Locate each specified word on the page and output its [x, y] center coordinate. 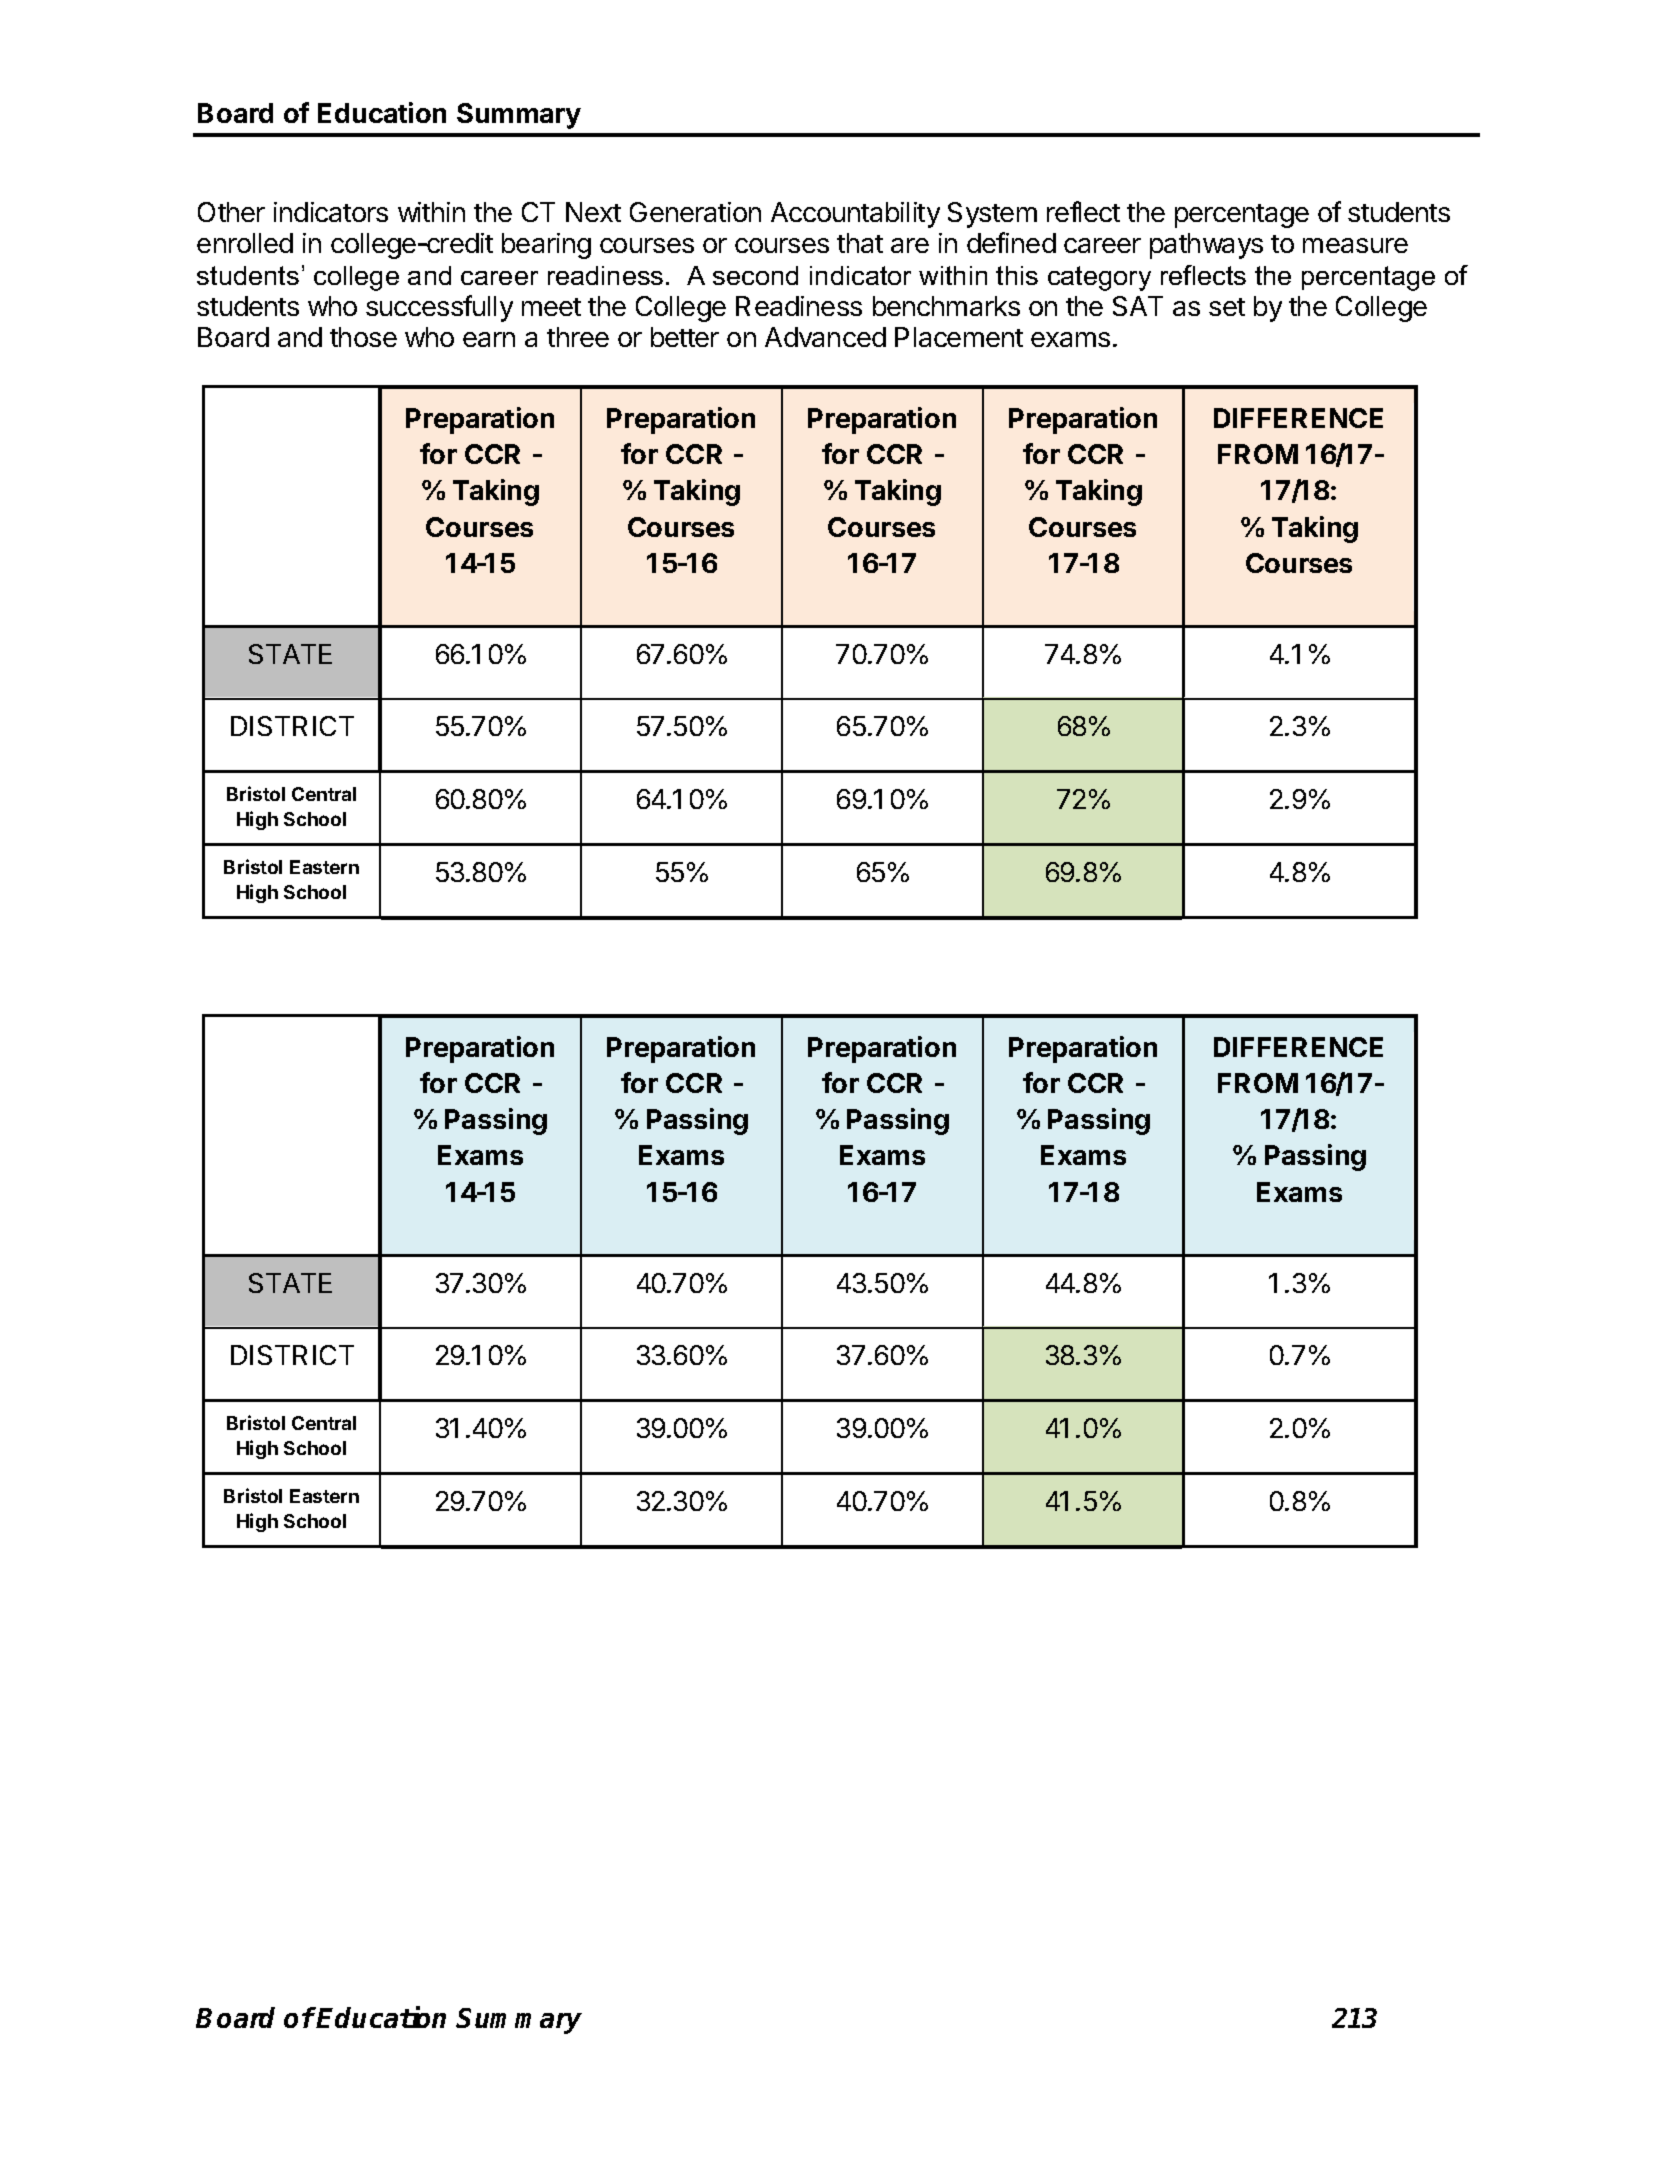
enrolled [245, 243]
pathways [1206, 246]
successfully [439, 308]
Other [231, 212]
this [1017, 275]
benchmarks [946, 306]
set [1227, 307]
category [1099, 278]
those [363, 337]
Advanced [825, 337]
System [992, 215]
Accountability [855, 215]
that [860, 243]
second [755, 275]
